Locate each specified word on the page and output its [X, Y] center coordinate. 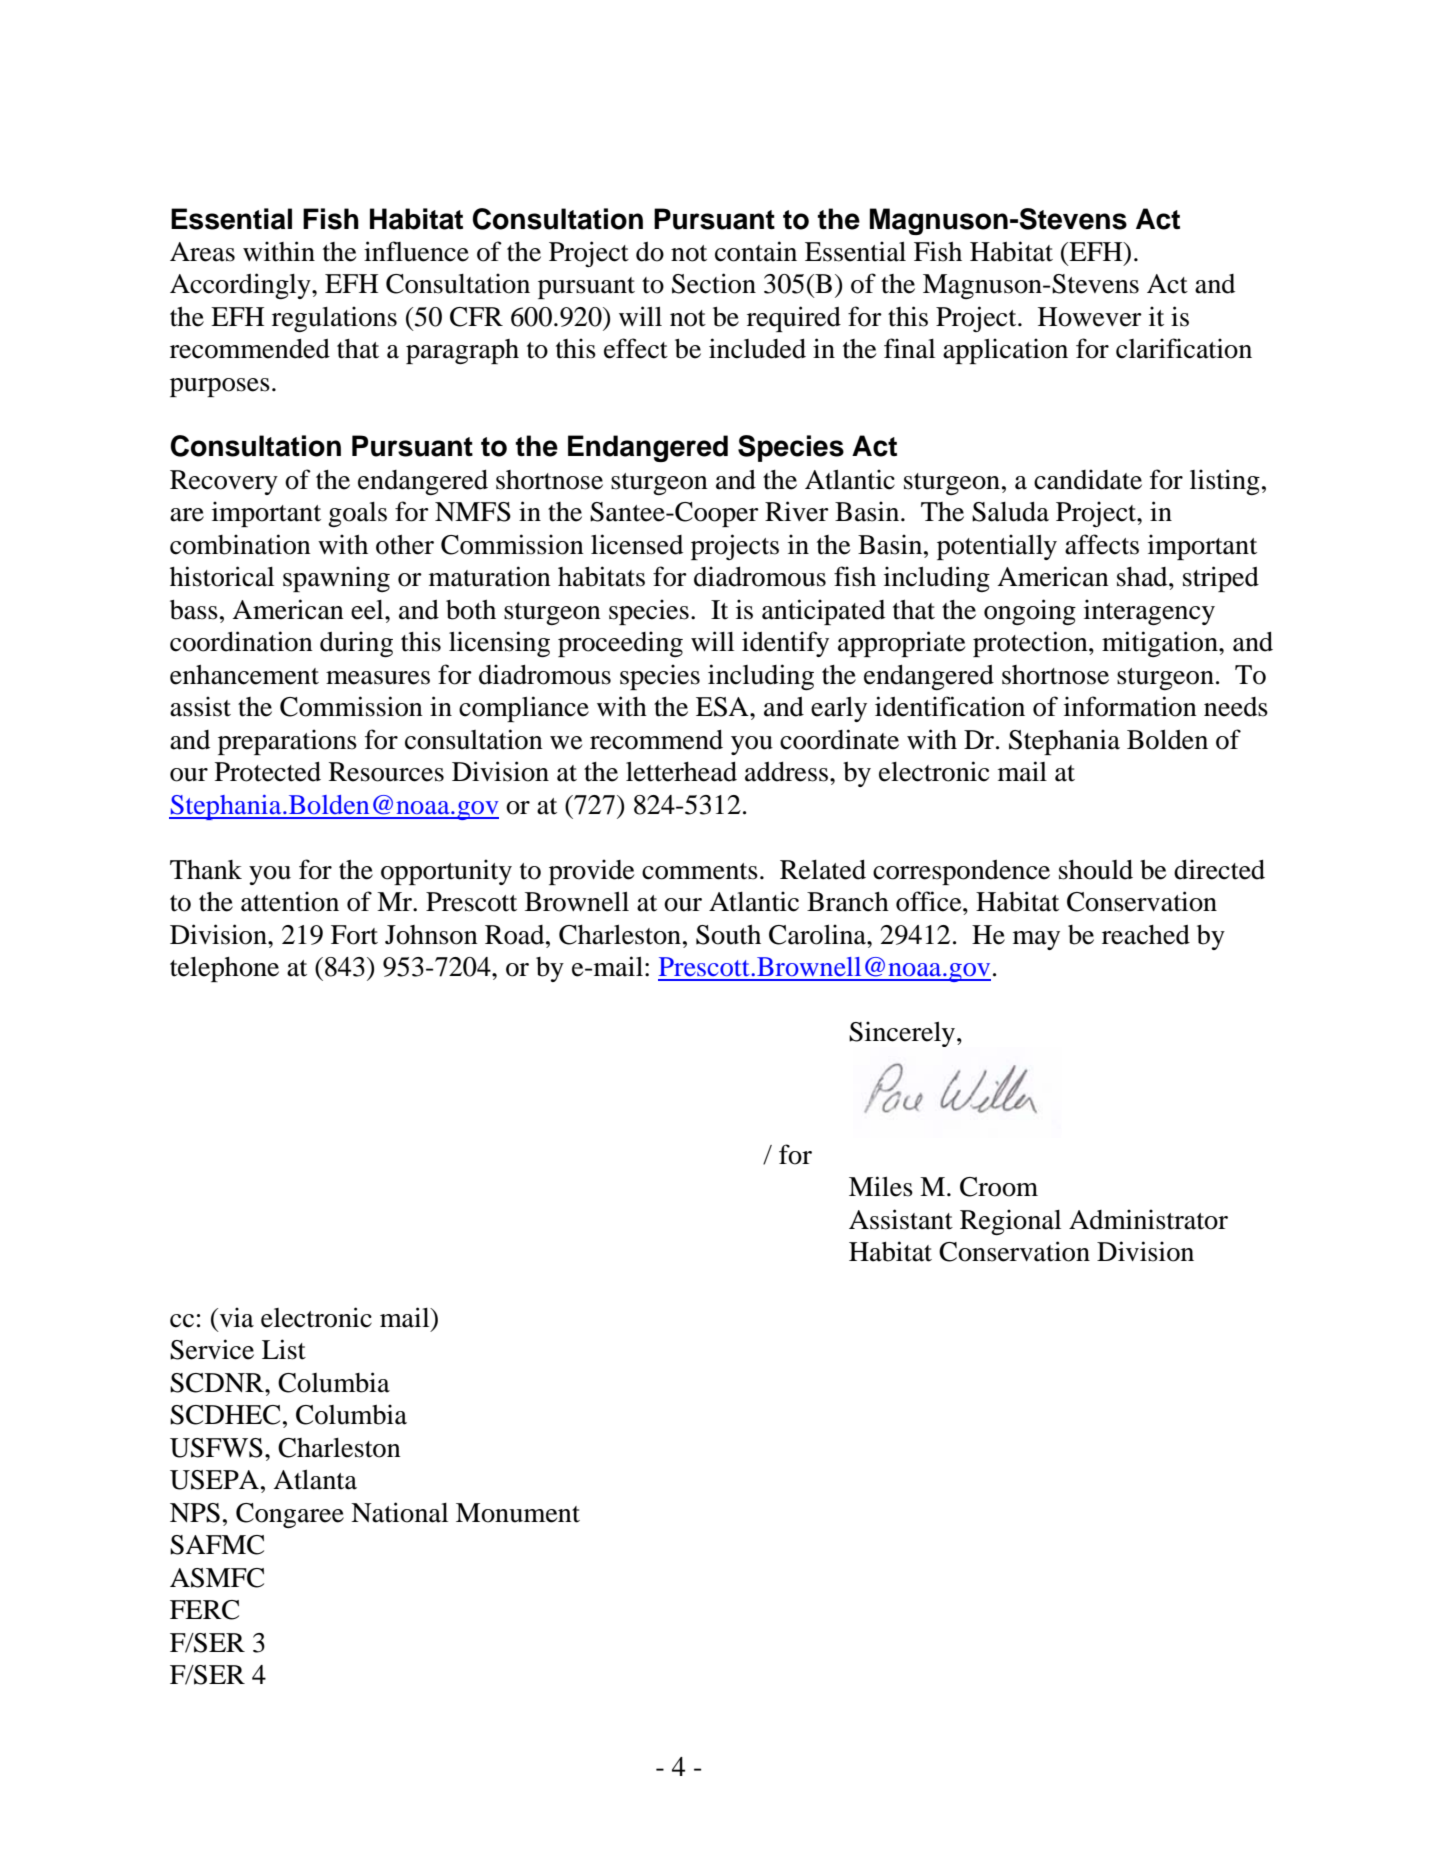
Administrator [1148, 1219]
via [235, 1317]
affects [1102, 544]
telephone [224, 969]
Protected [268, 772]
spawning [336, 579]
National [399, 1512]
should [1096, 870]
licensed [637, 544]
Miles [881, 1186]
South [728, 935]
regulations [334, 319]
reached [1146, 935]
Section [714, 283]
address [788, 772]
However [1090, 317]
